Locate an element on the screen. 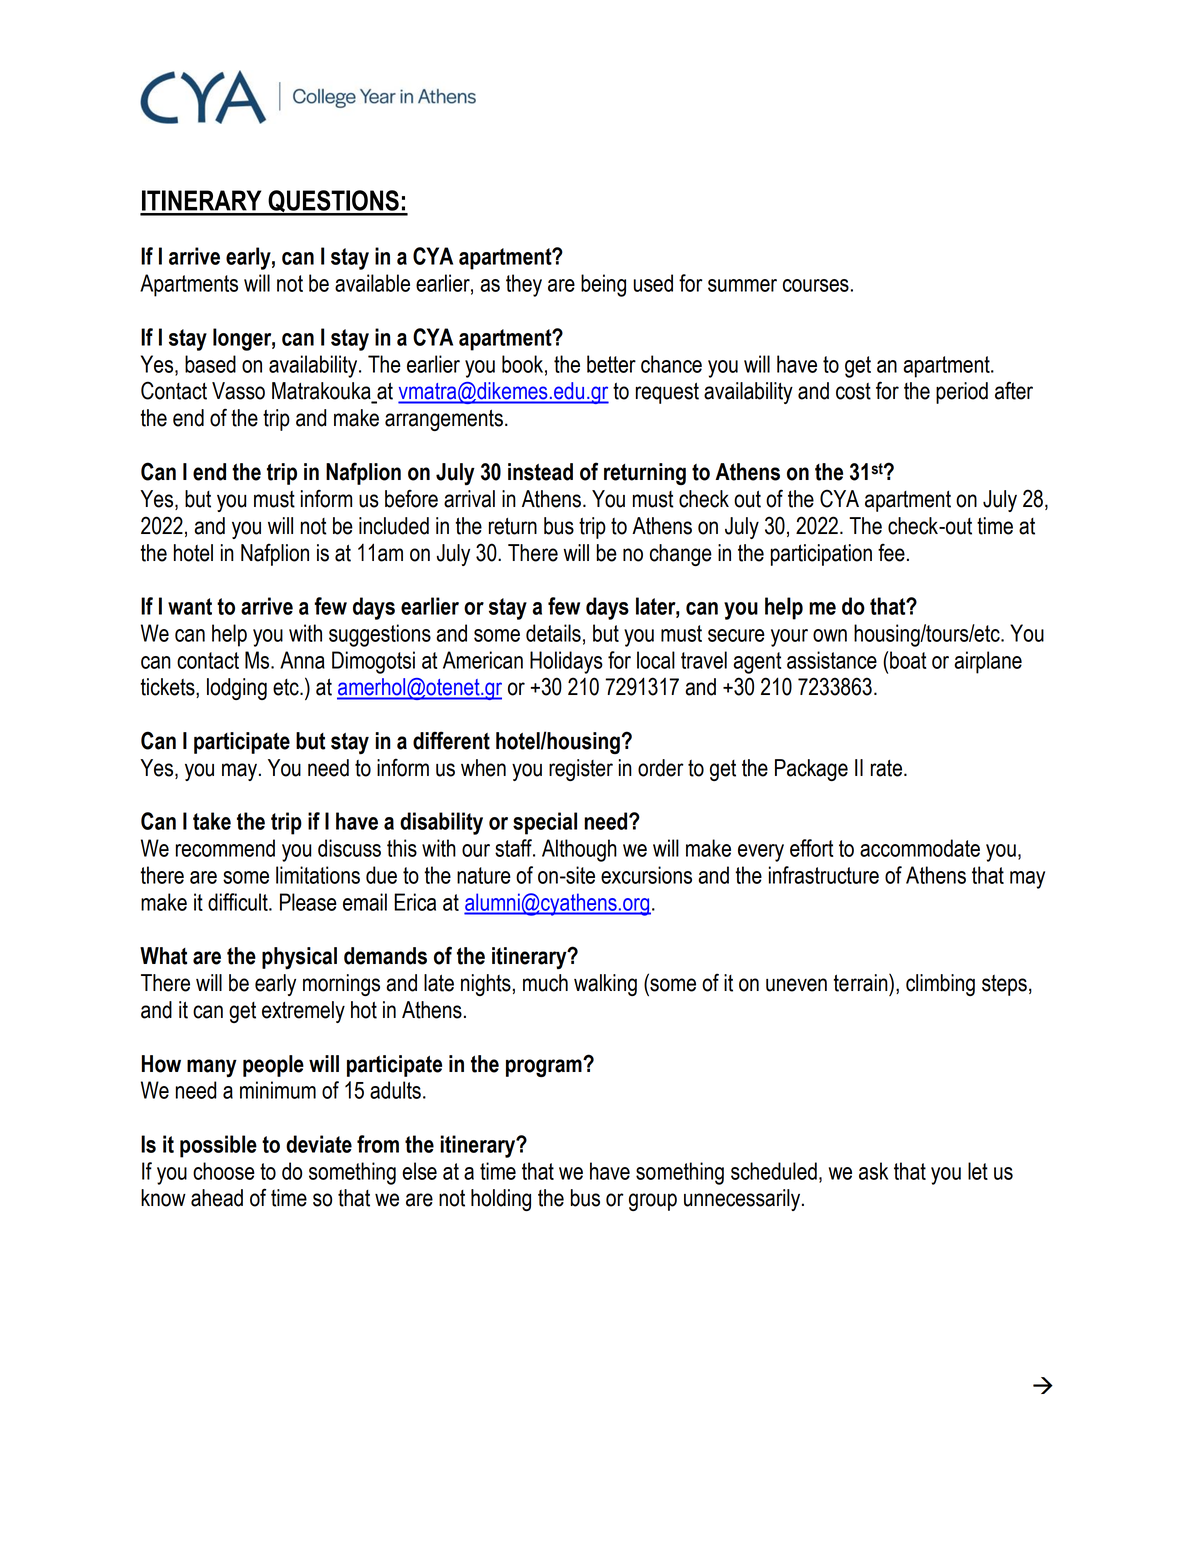 This screenshot has width=1195, height=1547. walking is located at coordinates (605, 985).
